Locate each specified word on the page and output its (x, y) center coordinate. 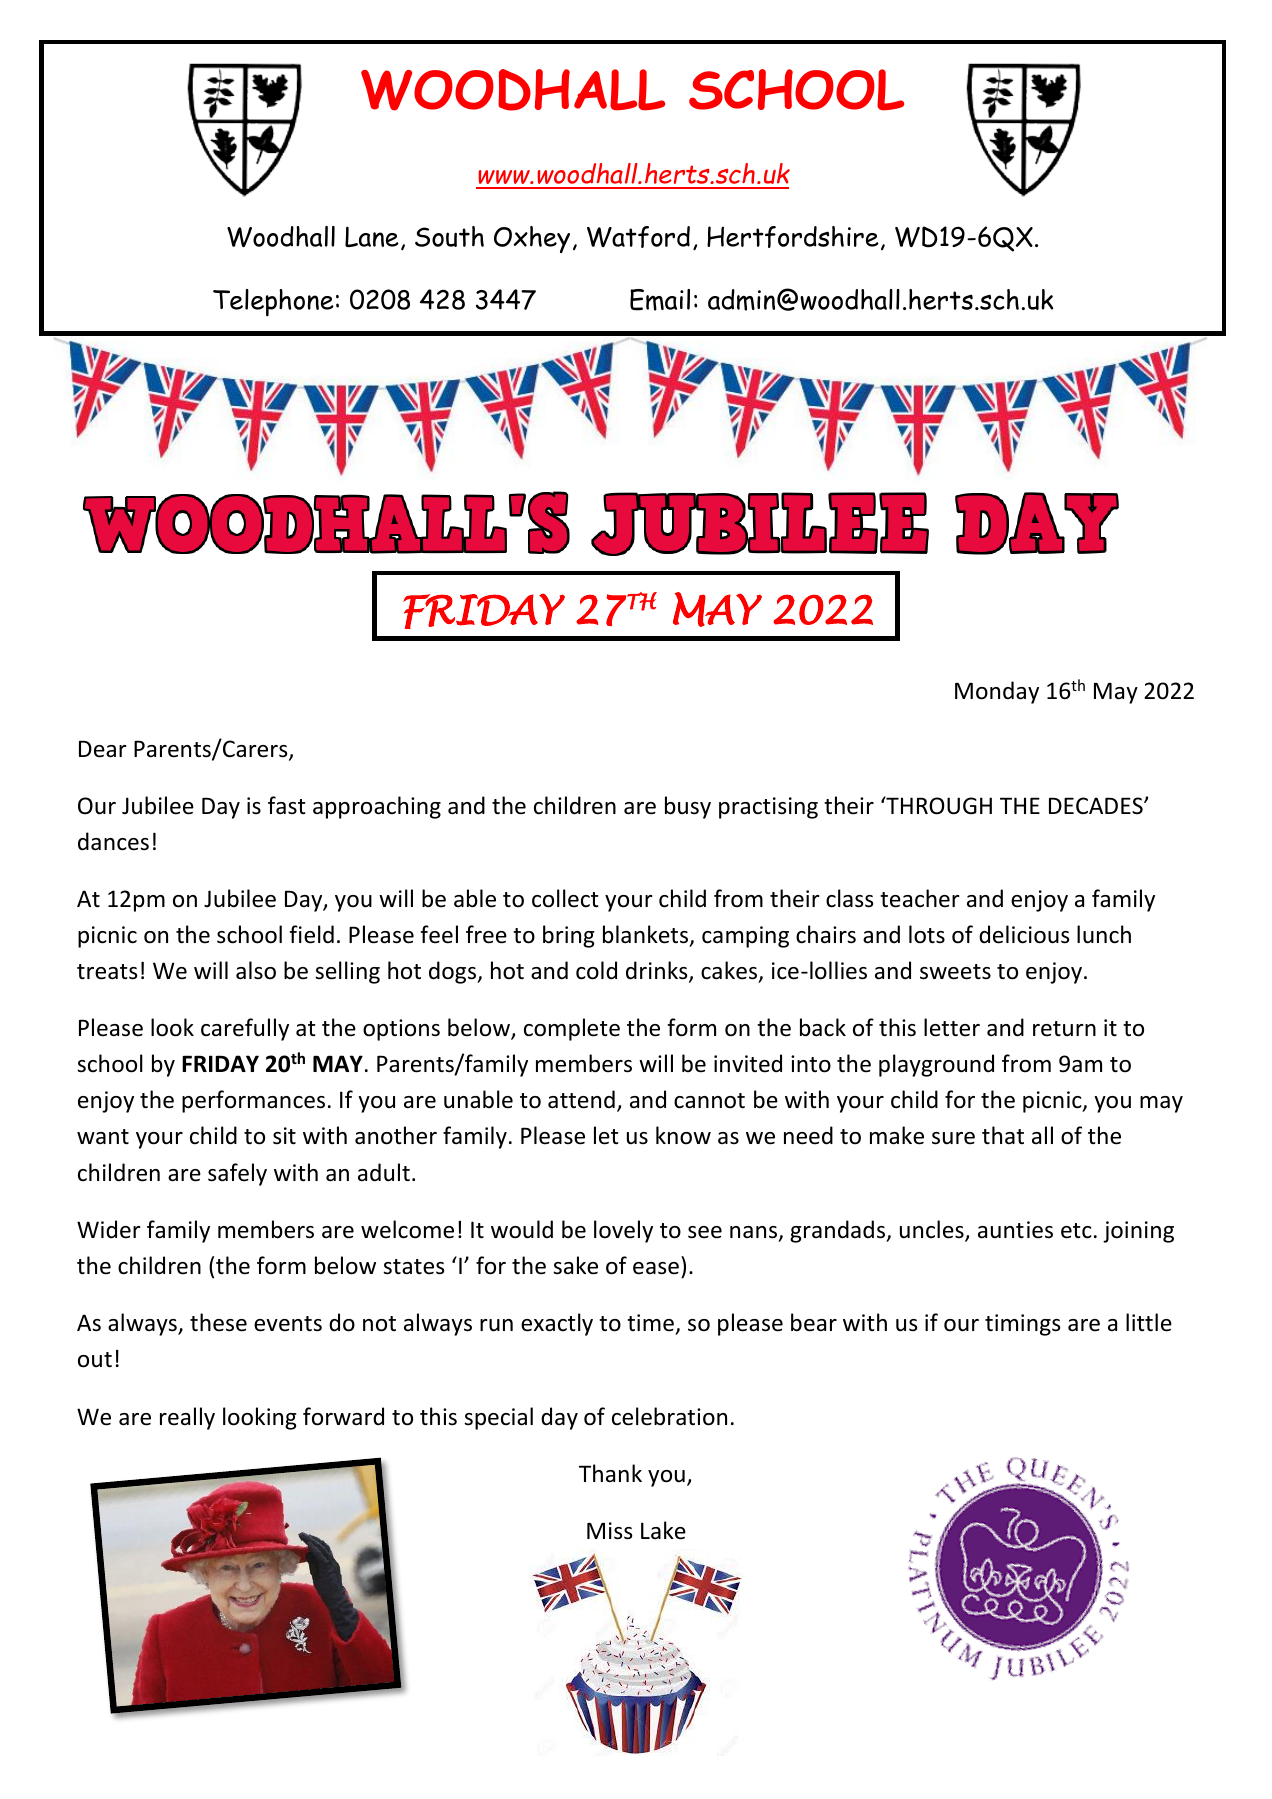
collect (565, 898)
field (311, 934)
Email (660, 300)
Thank (610, 1473)
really (187, 1418)
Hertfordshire (793, 237)
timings (1022, 1325)
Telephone (273, 303)
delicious (1024, 934)
